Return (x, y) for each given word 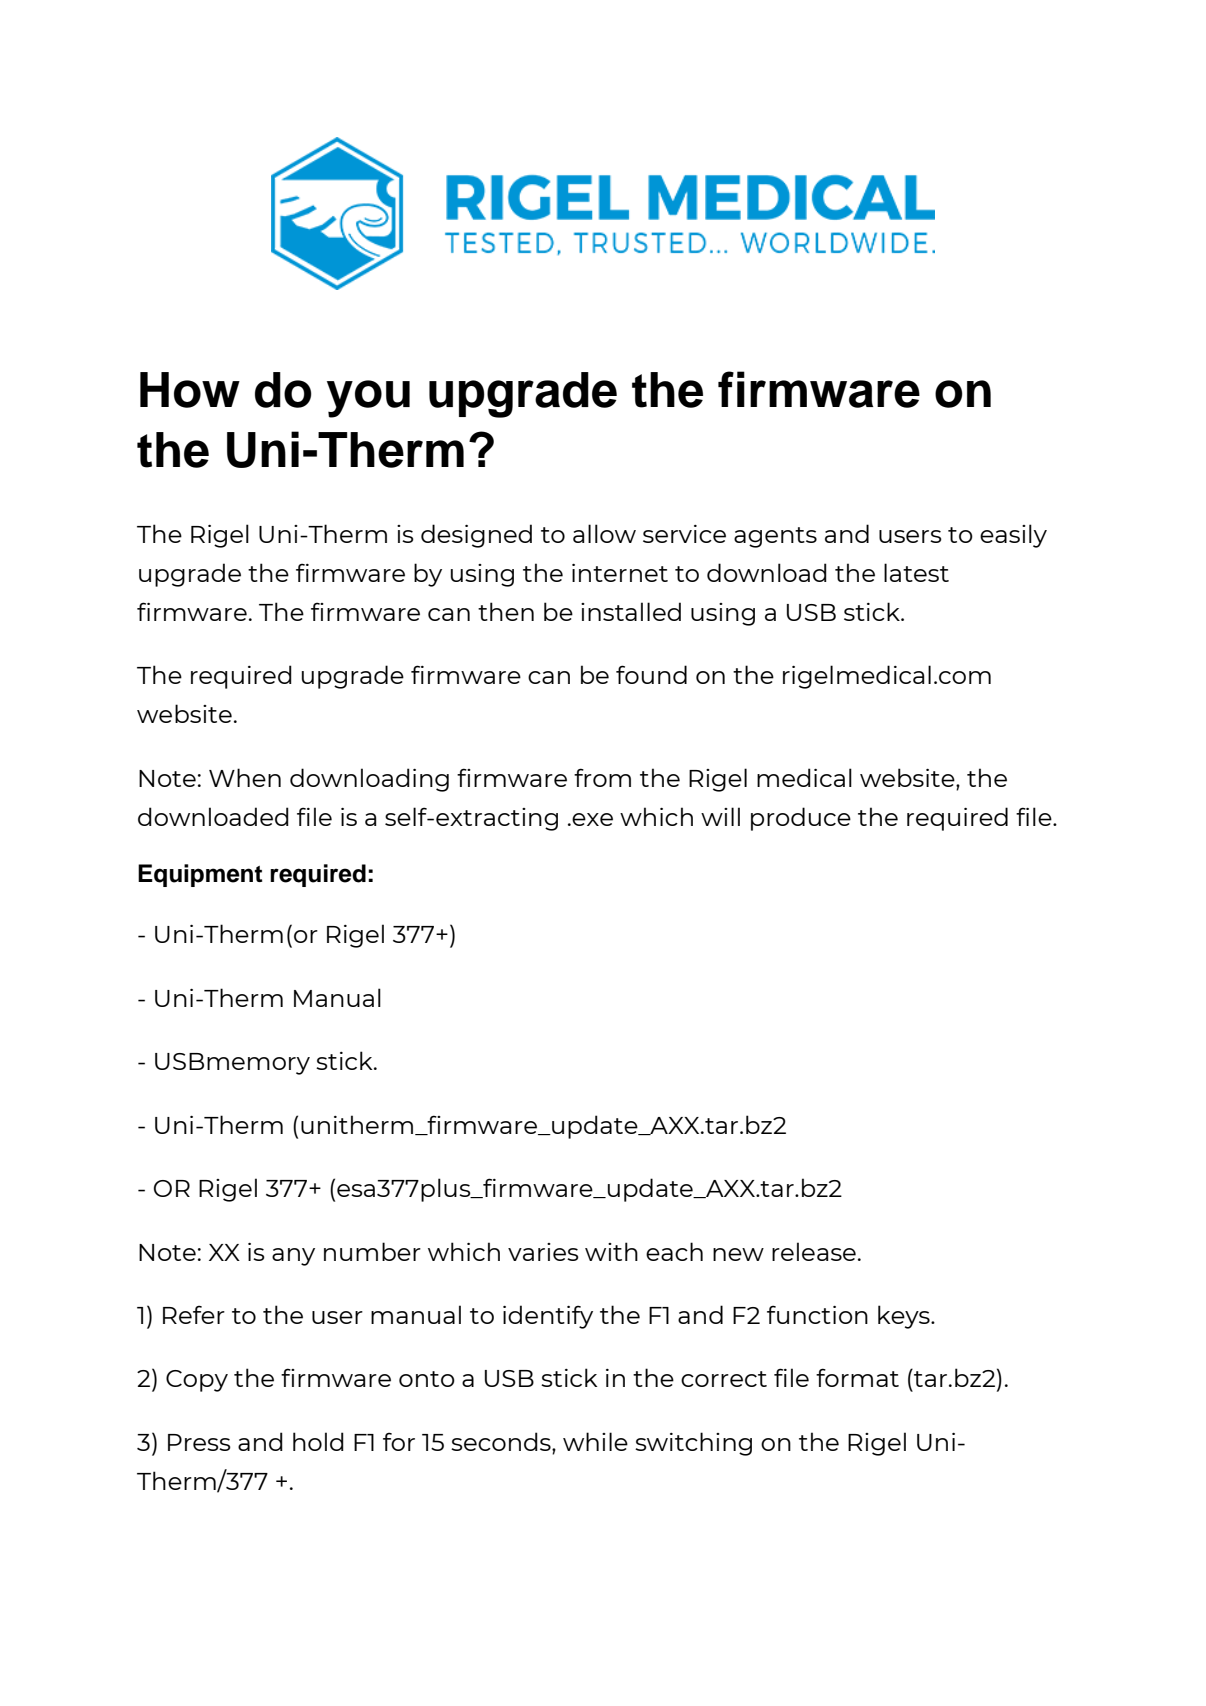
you (368, 399)
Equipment (200, 875)
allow (604, 533)
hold (318, 1441)
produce (801, 819)
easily (1013, 536)
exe (592, 819)
